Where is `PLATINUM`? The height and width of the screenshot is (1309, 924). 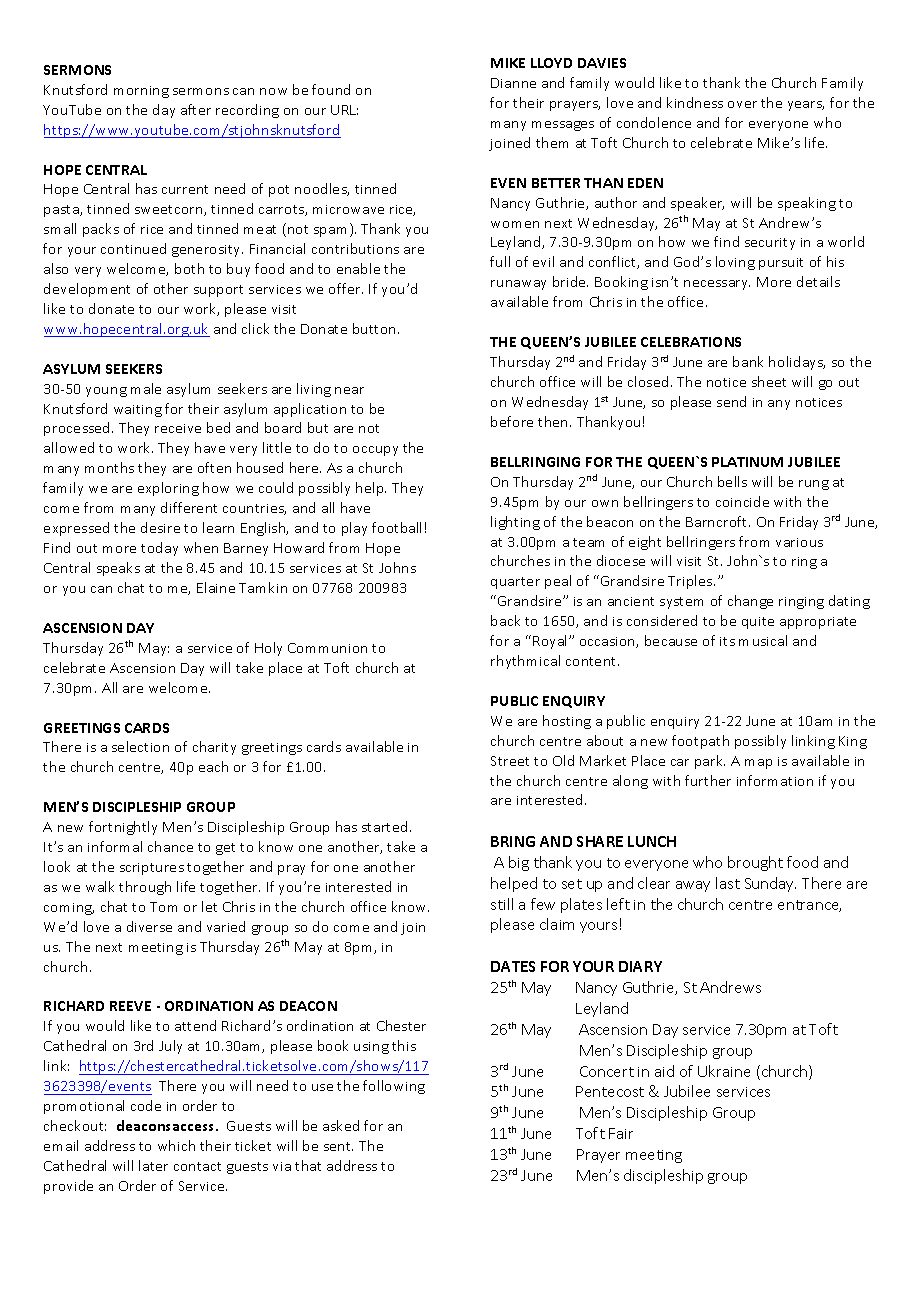
PLATINUM is located at coordinates (747, 462).
